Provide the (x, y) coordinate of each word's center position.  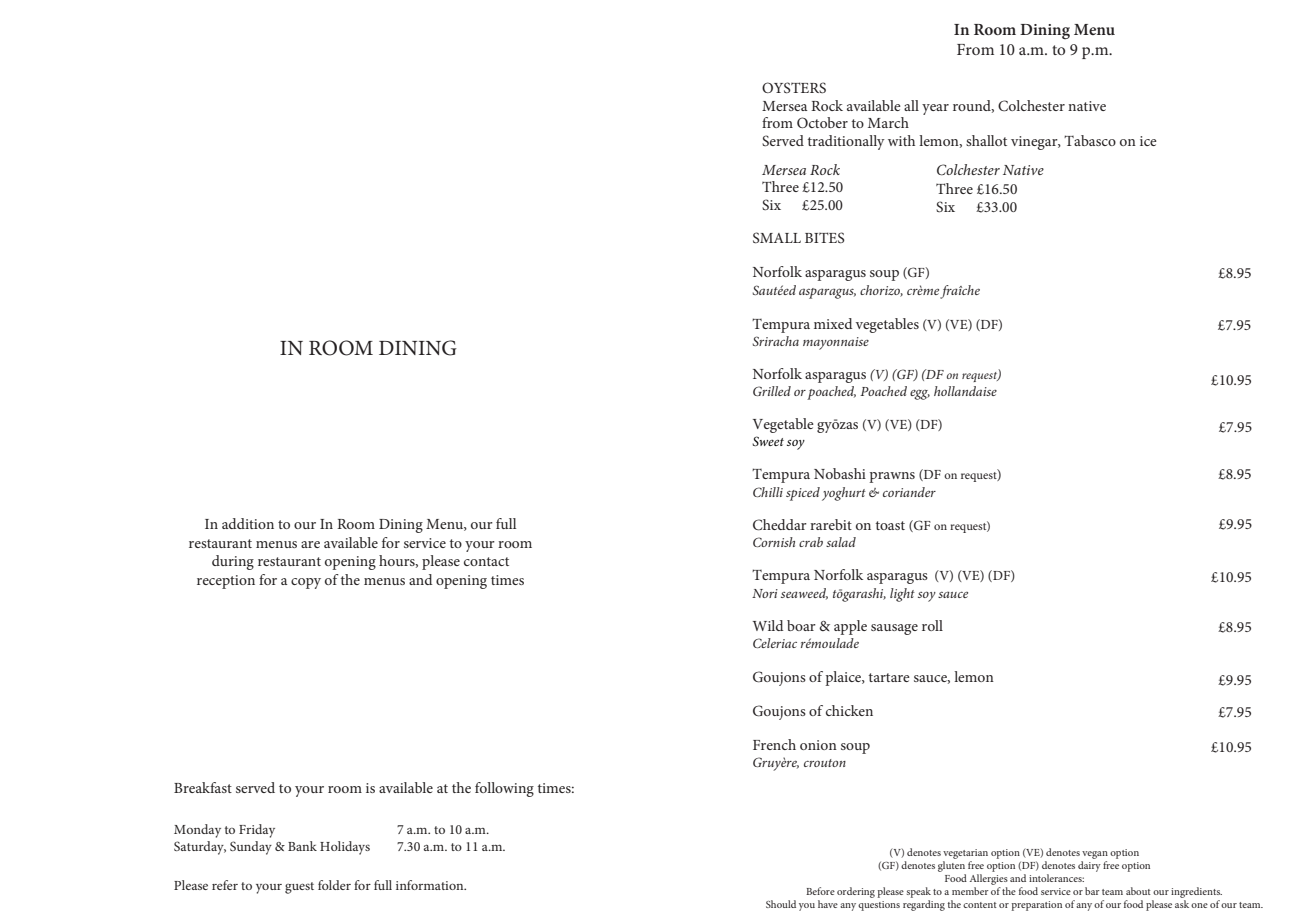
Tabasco (1090, 140)
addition (248, 523)
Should (781, 904)
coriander (909, 492)
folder (334, 885)
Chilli (768, 492)
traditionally (846, 142)
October (822, 122)
